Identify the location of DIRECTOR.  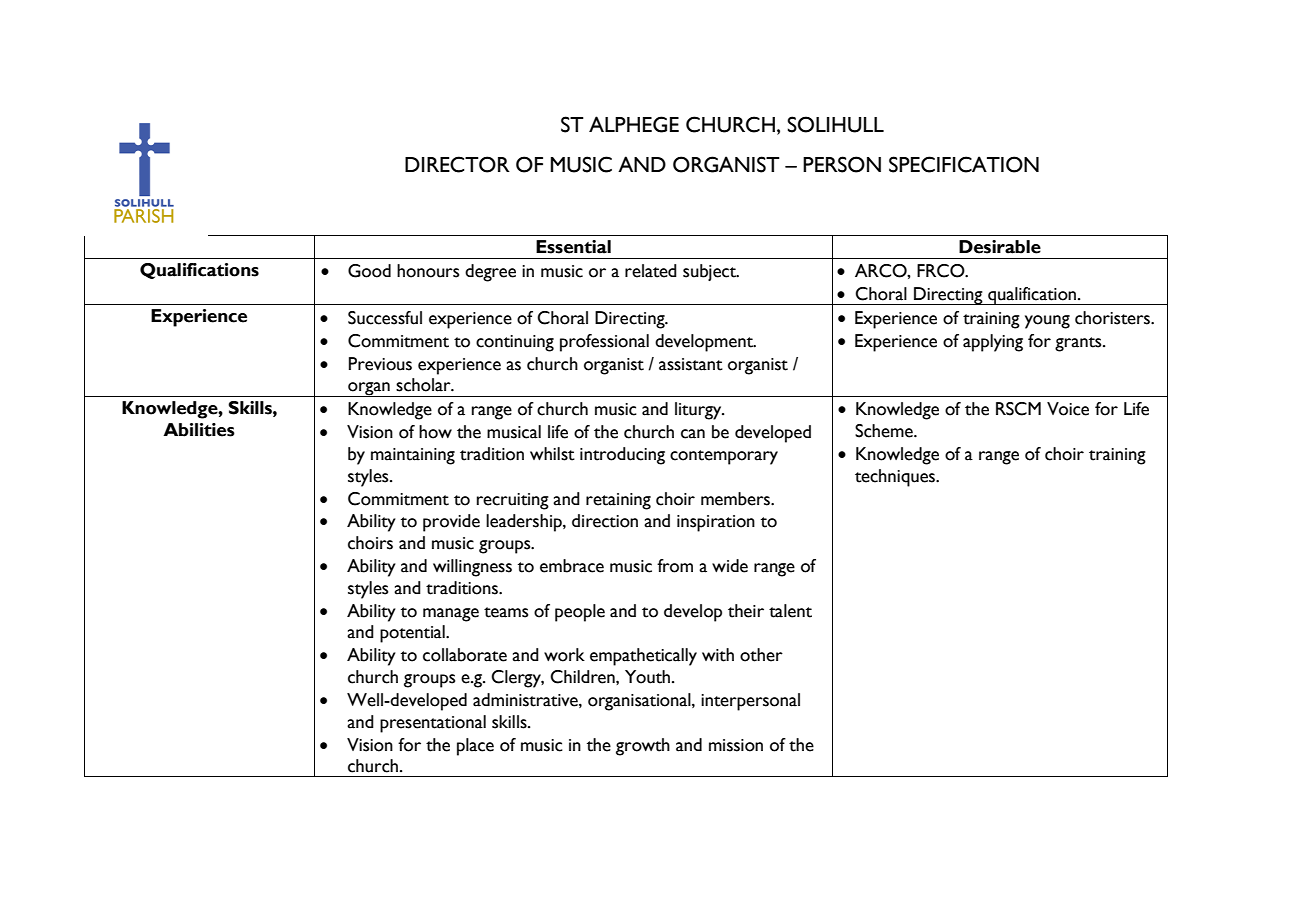
(457, 164).
